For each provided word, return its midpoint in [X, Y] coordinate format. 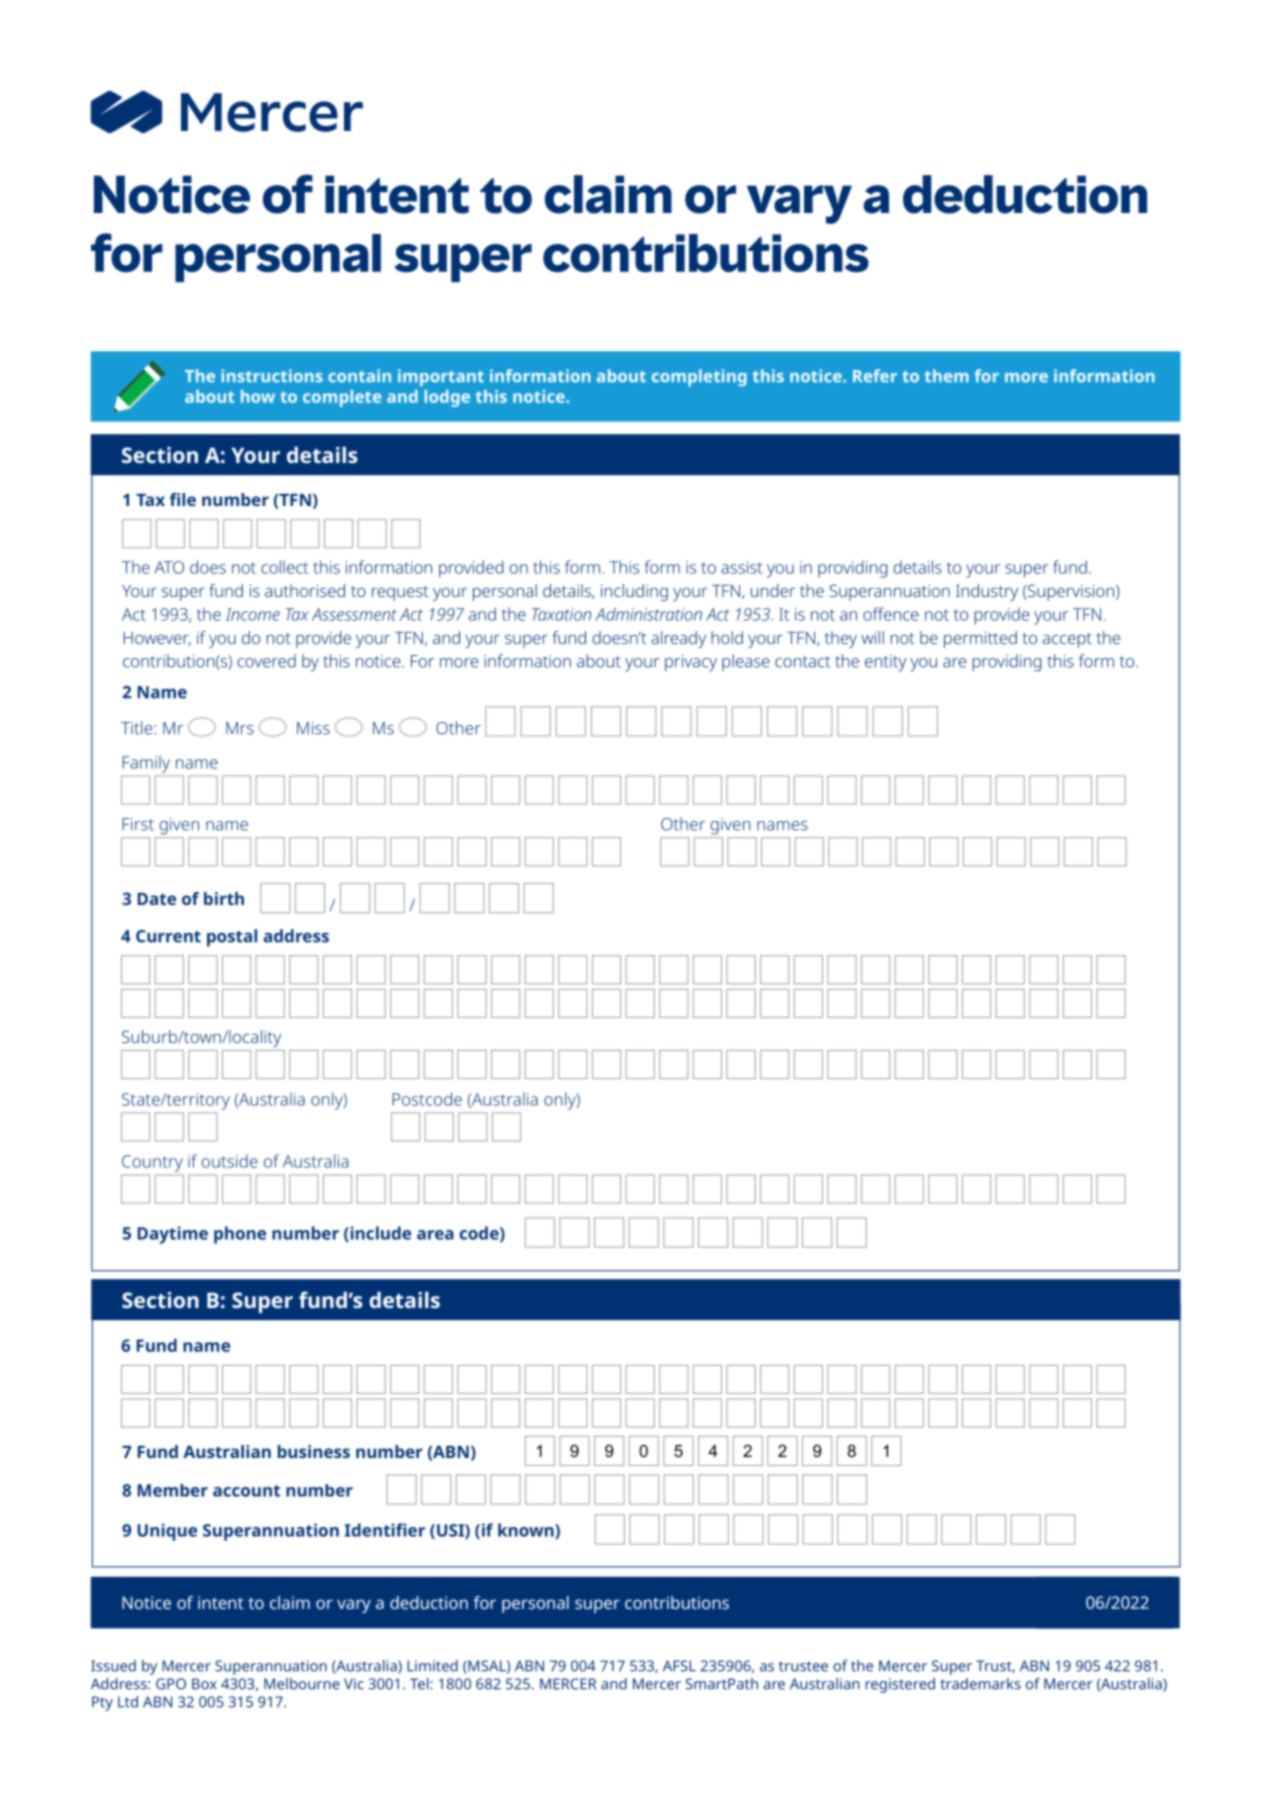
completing [699, 377]
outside [229, 1161]
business [314, 1451]
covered [266, 661]
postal [232, 938]
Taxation [561, 614]
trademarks [980, 1684]
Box [204, 1684]
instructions [272, 376]
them [947, 376]
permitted [980, 639]
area [435, 1235]
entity [886, 663]
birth [224, 898]
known [527, 1531]
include [379, 1234]
